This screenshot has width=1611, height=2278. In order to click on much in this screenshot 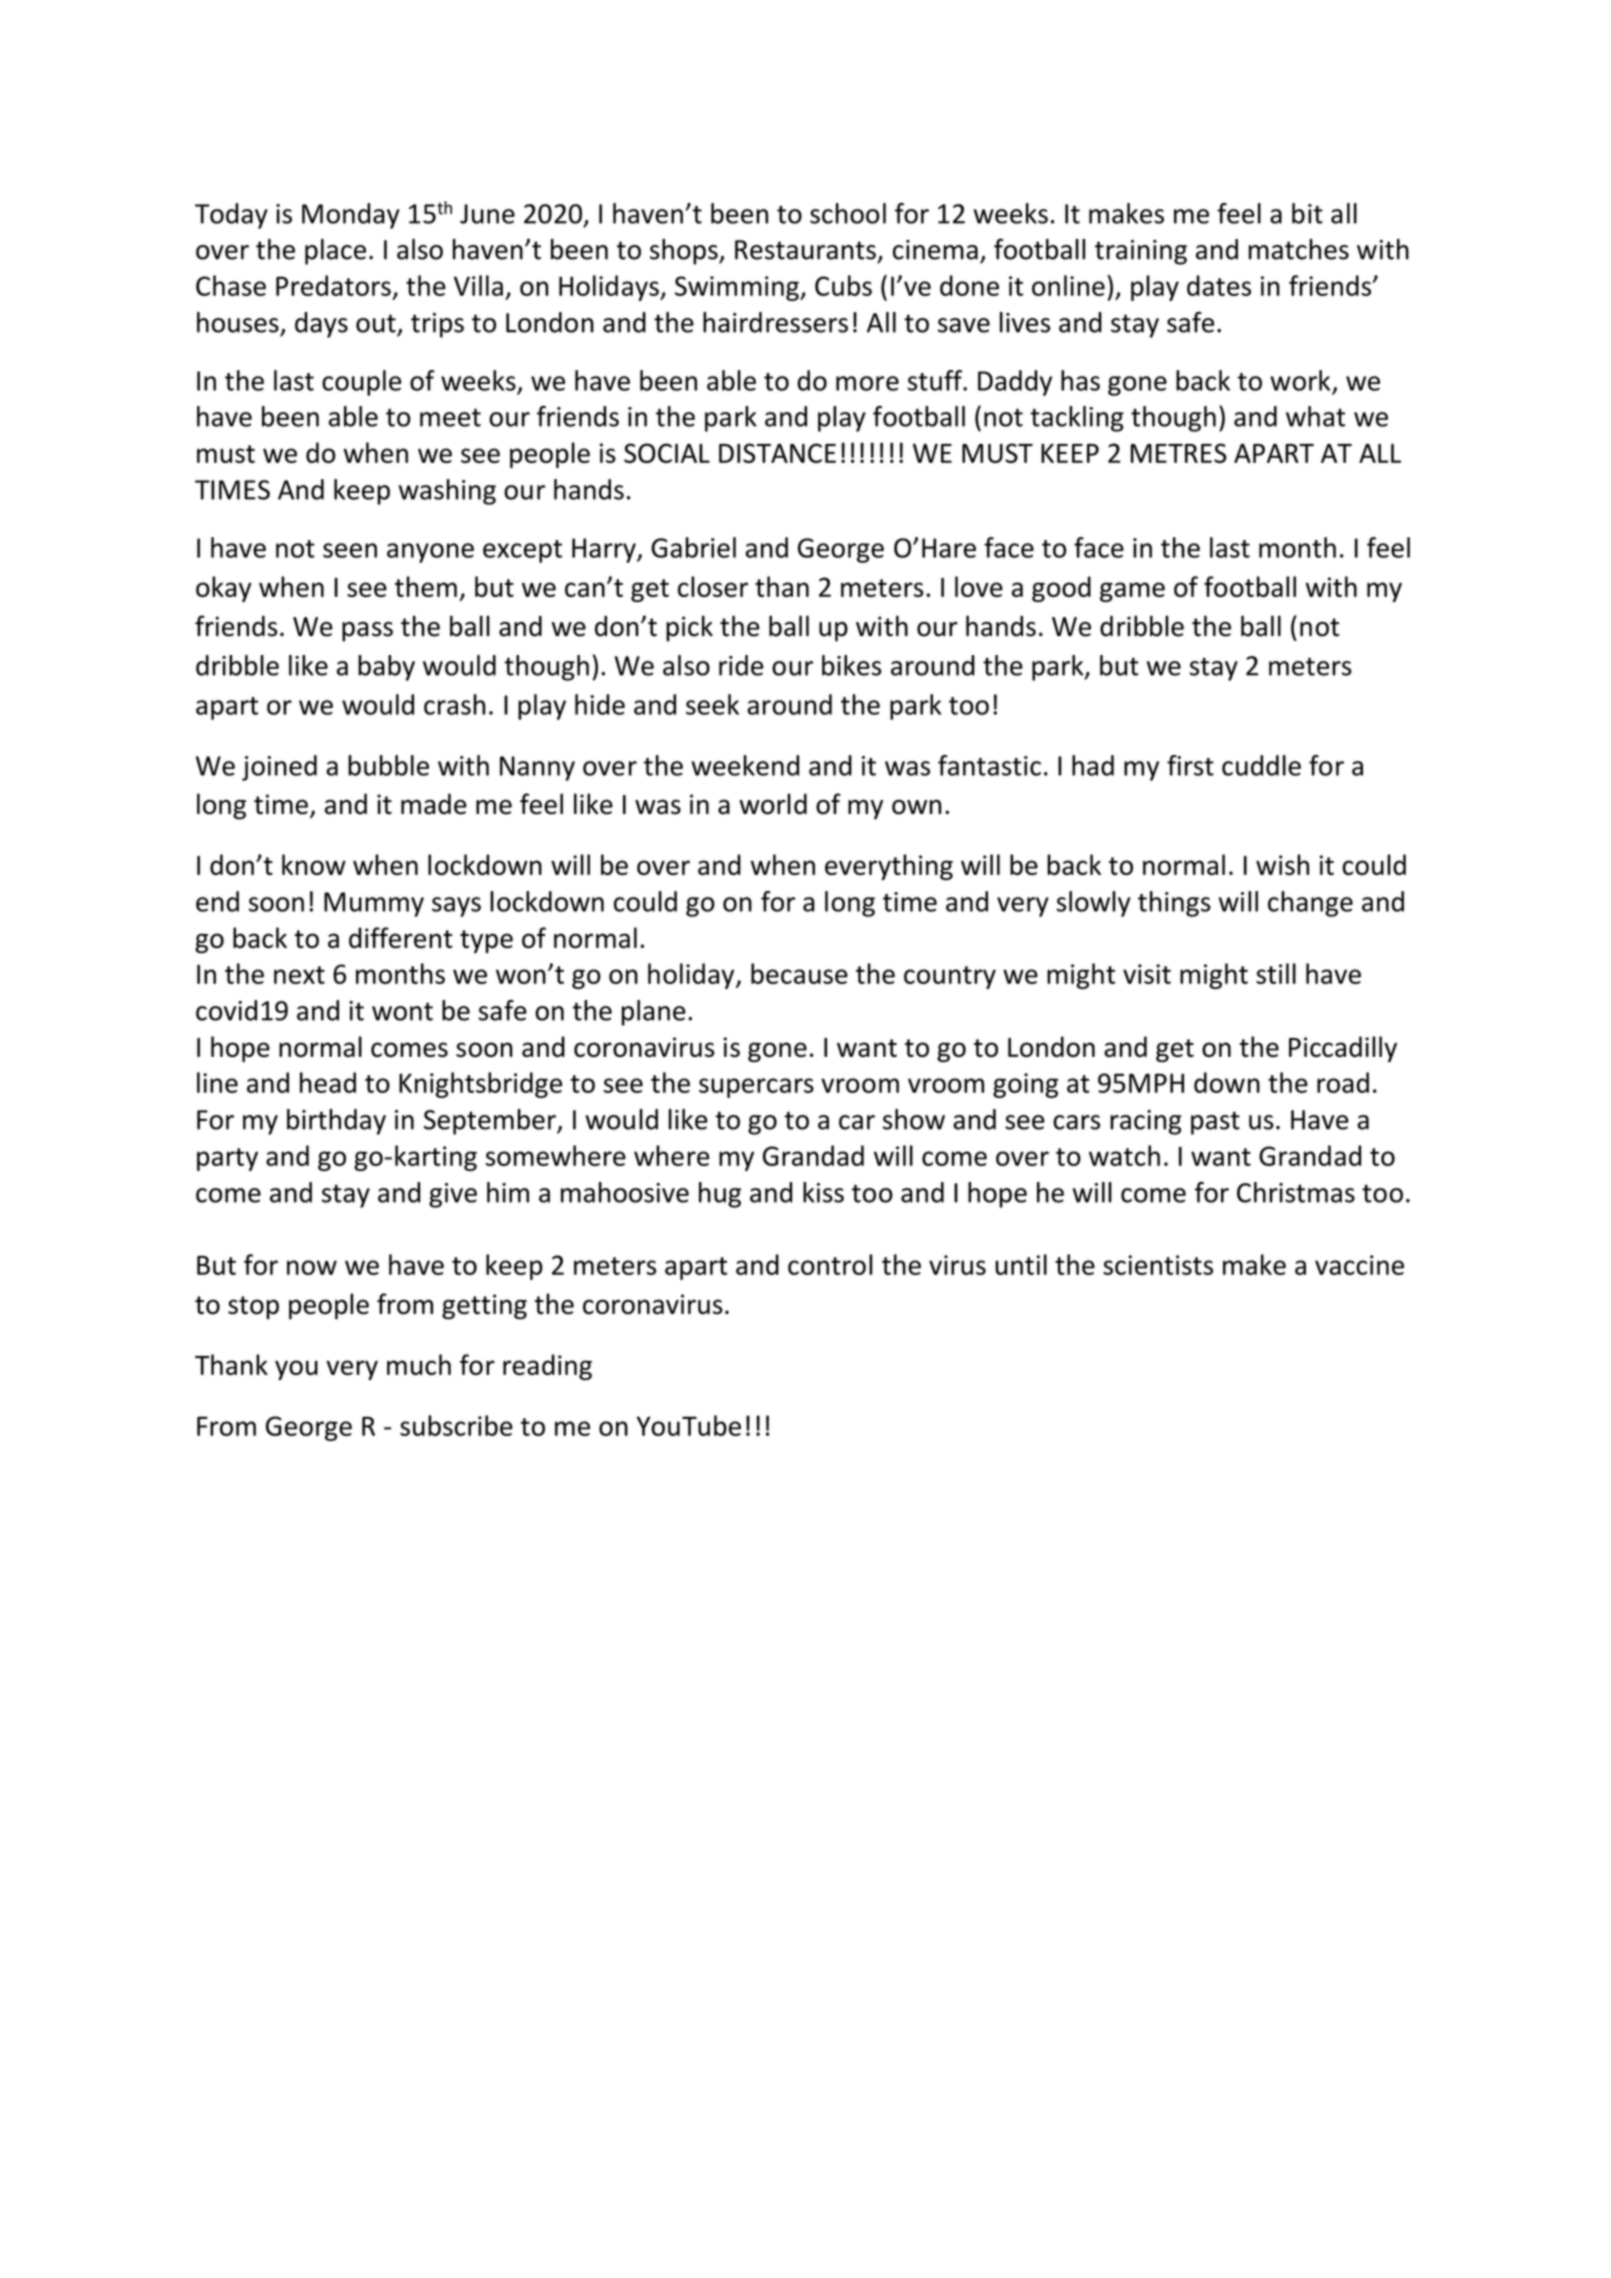, I will do `click(419, 1364)`.
